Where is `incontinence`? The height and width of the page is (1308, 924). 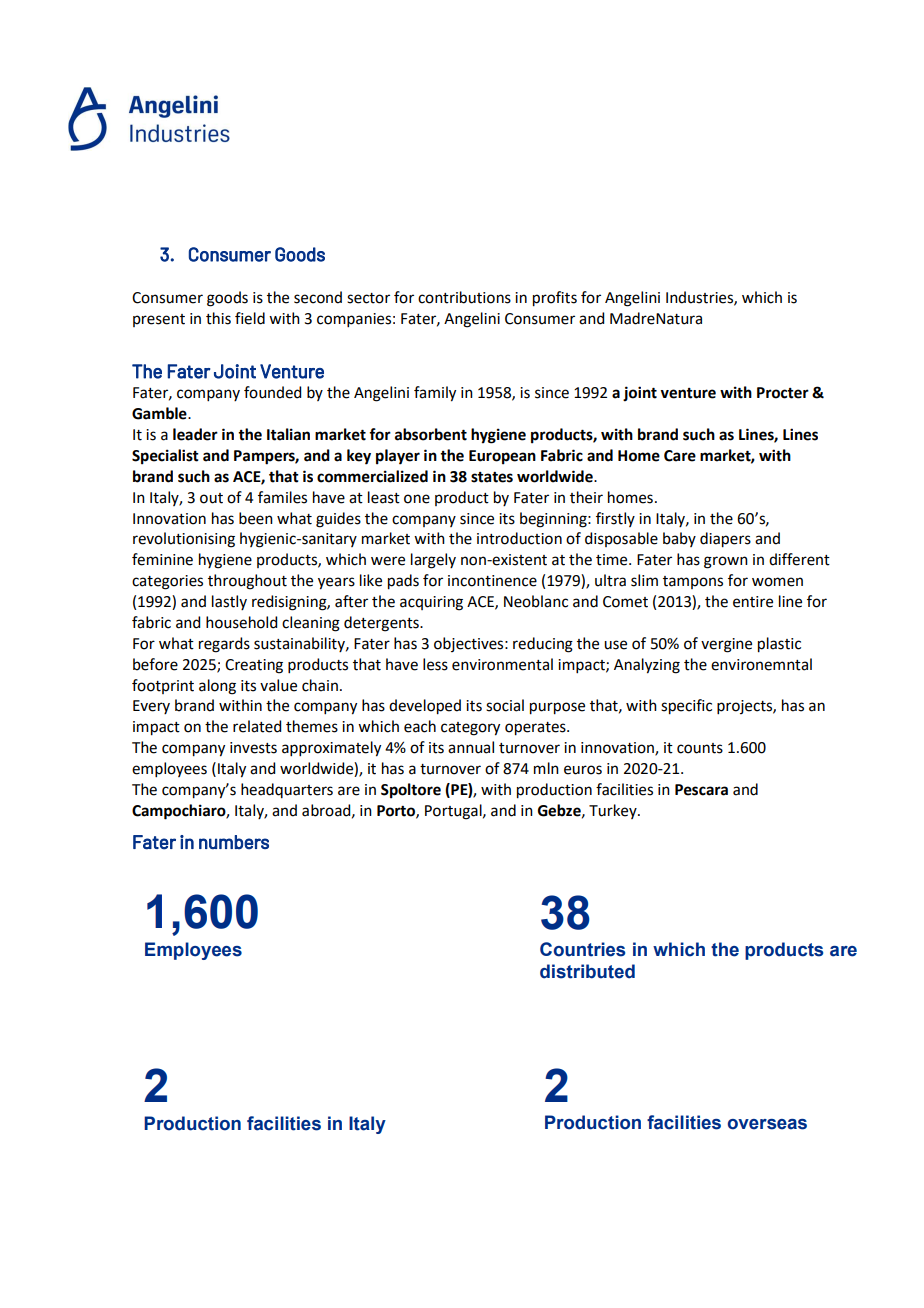 incontinence is located at coordinates (492, 581).
